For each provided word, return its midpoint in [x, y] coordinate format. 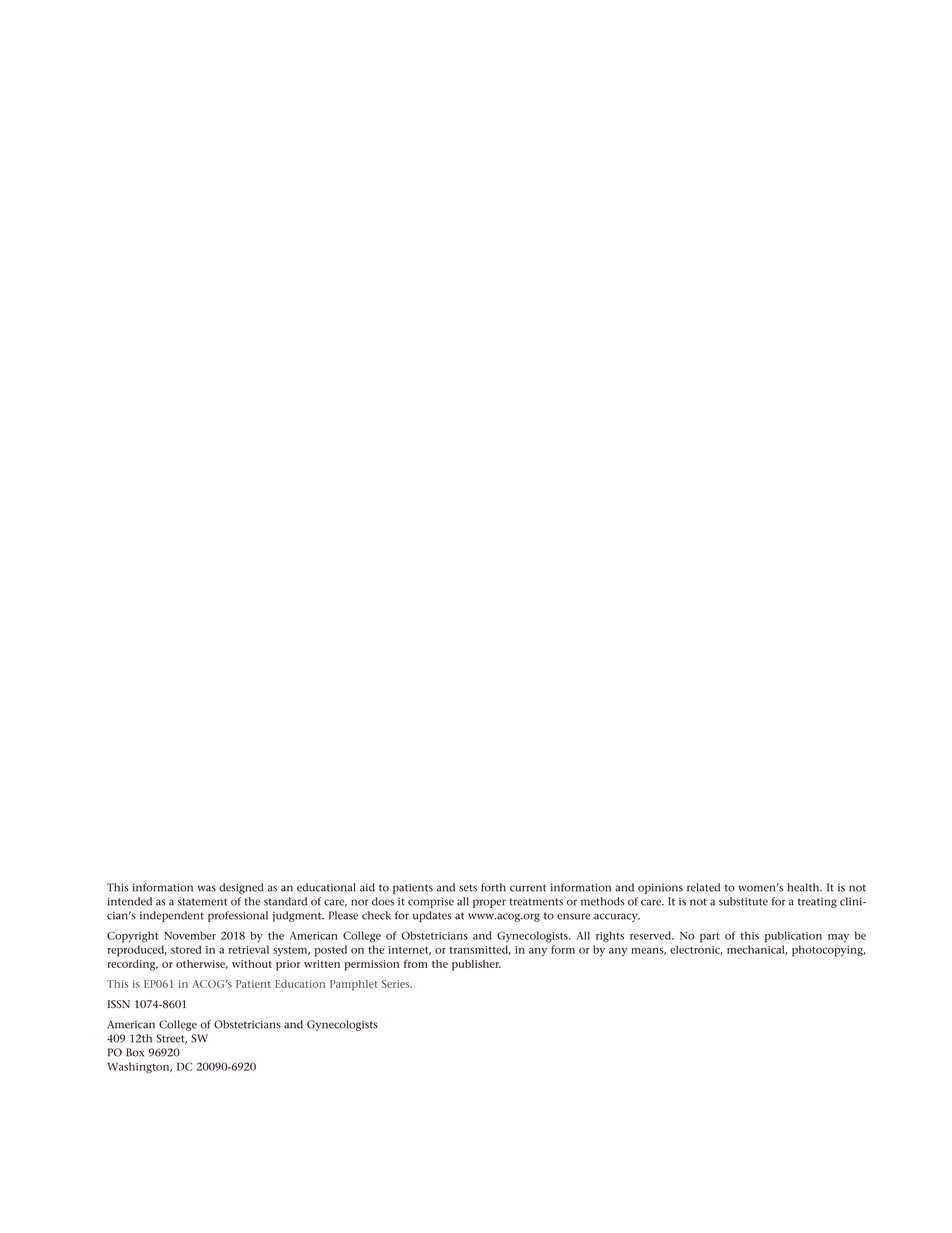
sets [468, 888]
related [703, 887]
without [252, 964]
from [416, 963]
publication [793, 937]
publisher [476, 965]
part [710, 937]
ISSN [119, 1004]
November [190, 935]
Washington [139, 1068]
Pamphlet [354, 985]
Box [135, 1052]
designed [241, 888]
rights [610, 937]
